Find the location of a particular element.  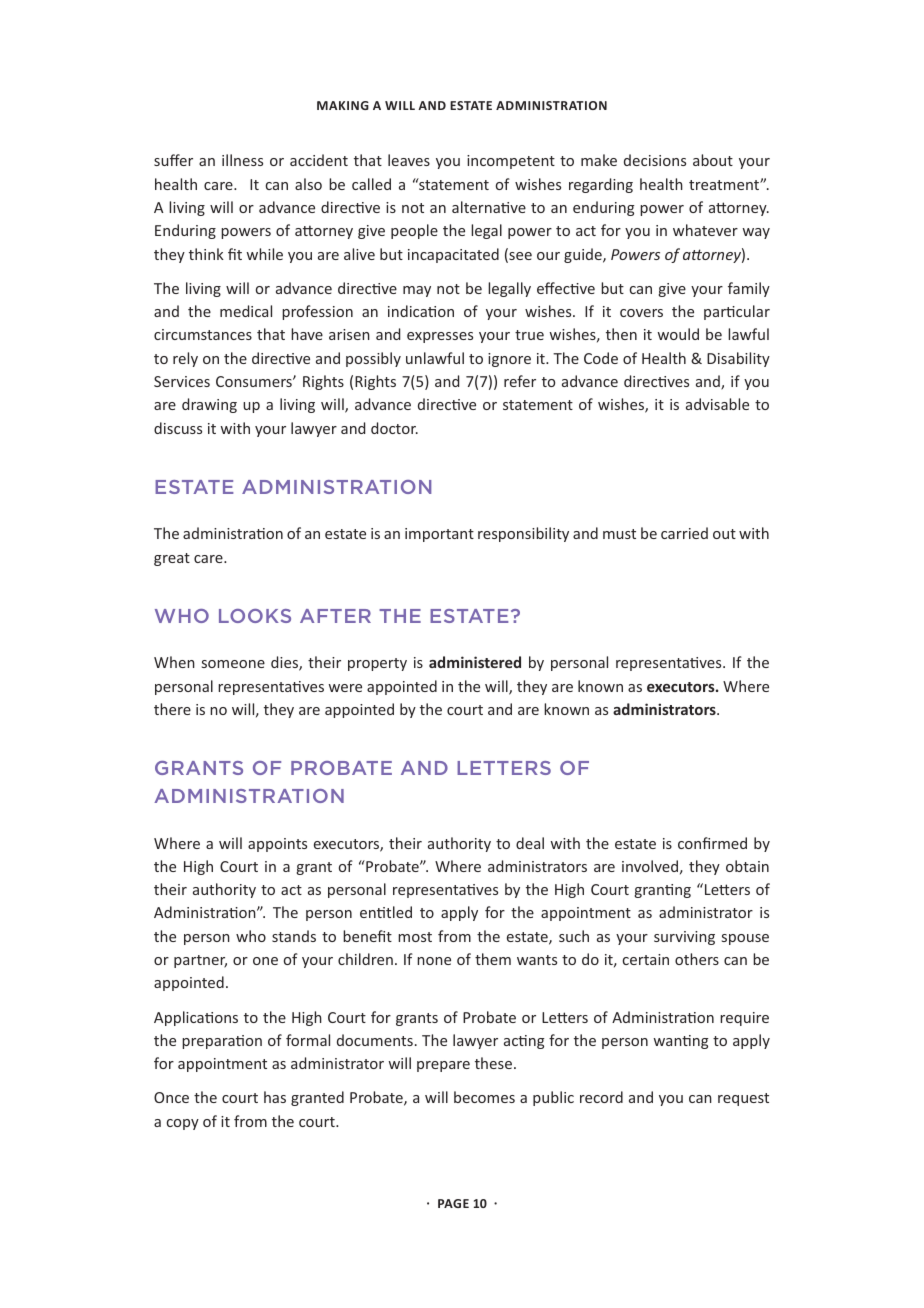

PAGE is located at coordinates (453, 1203).
